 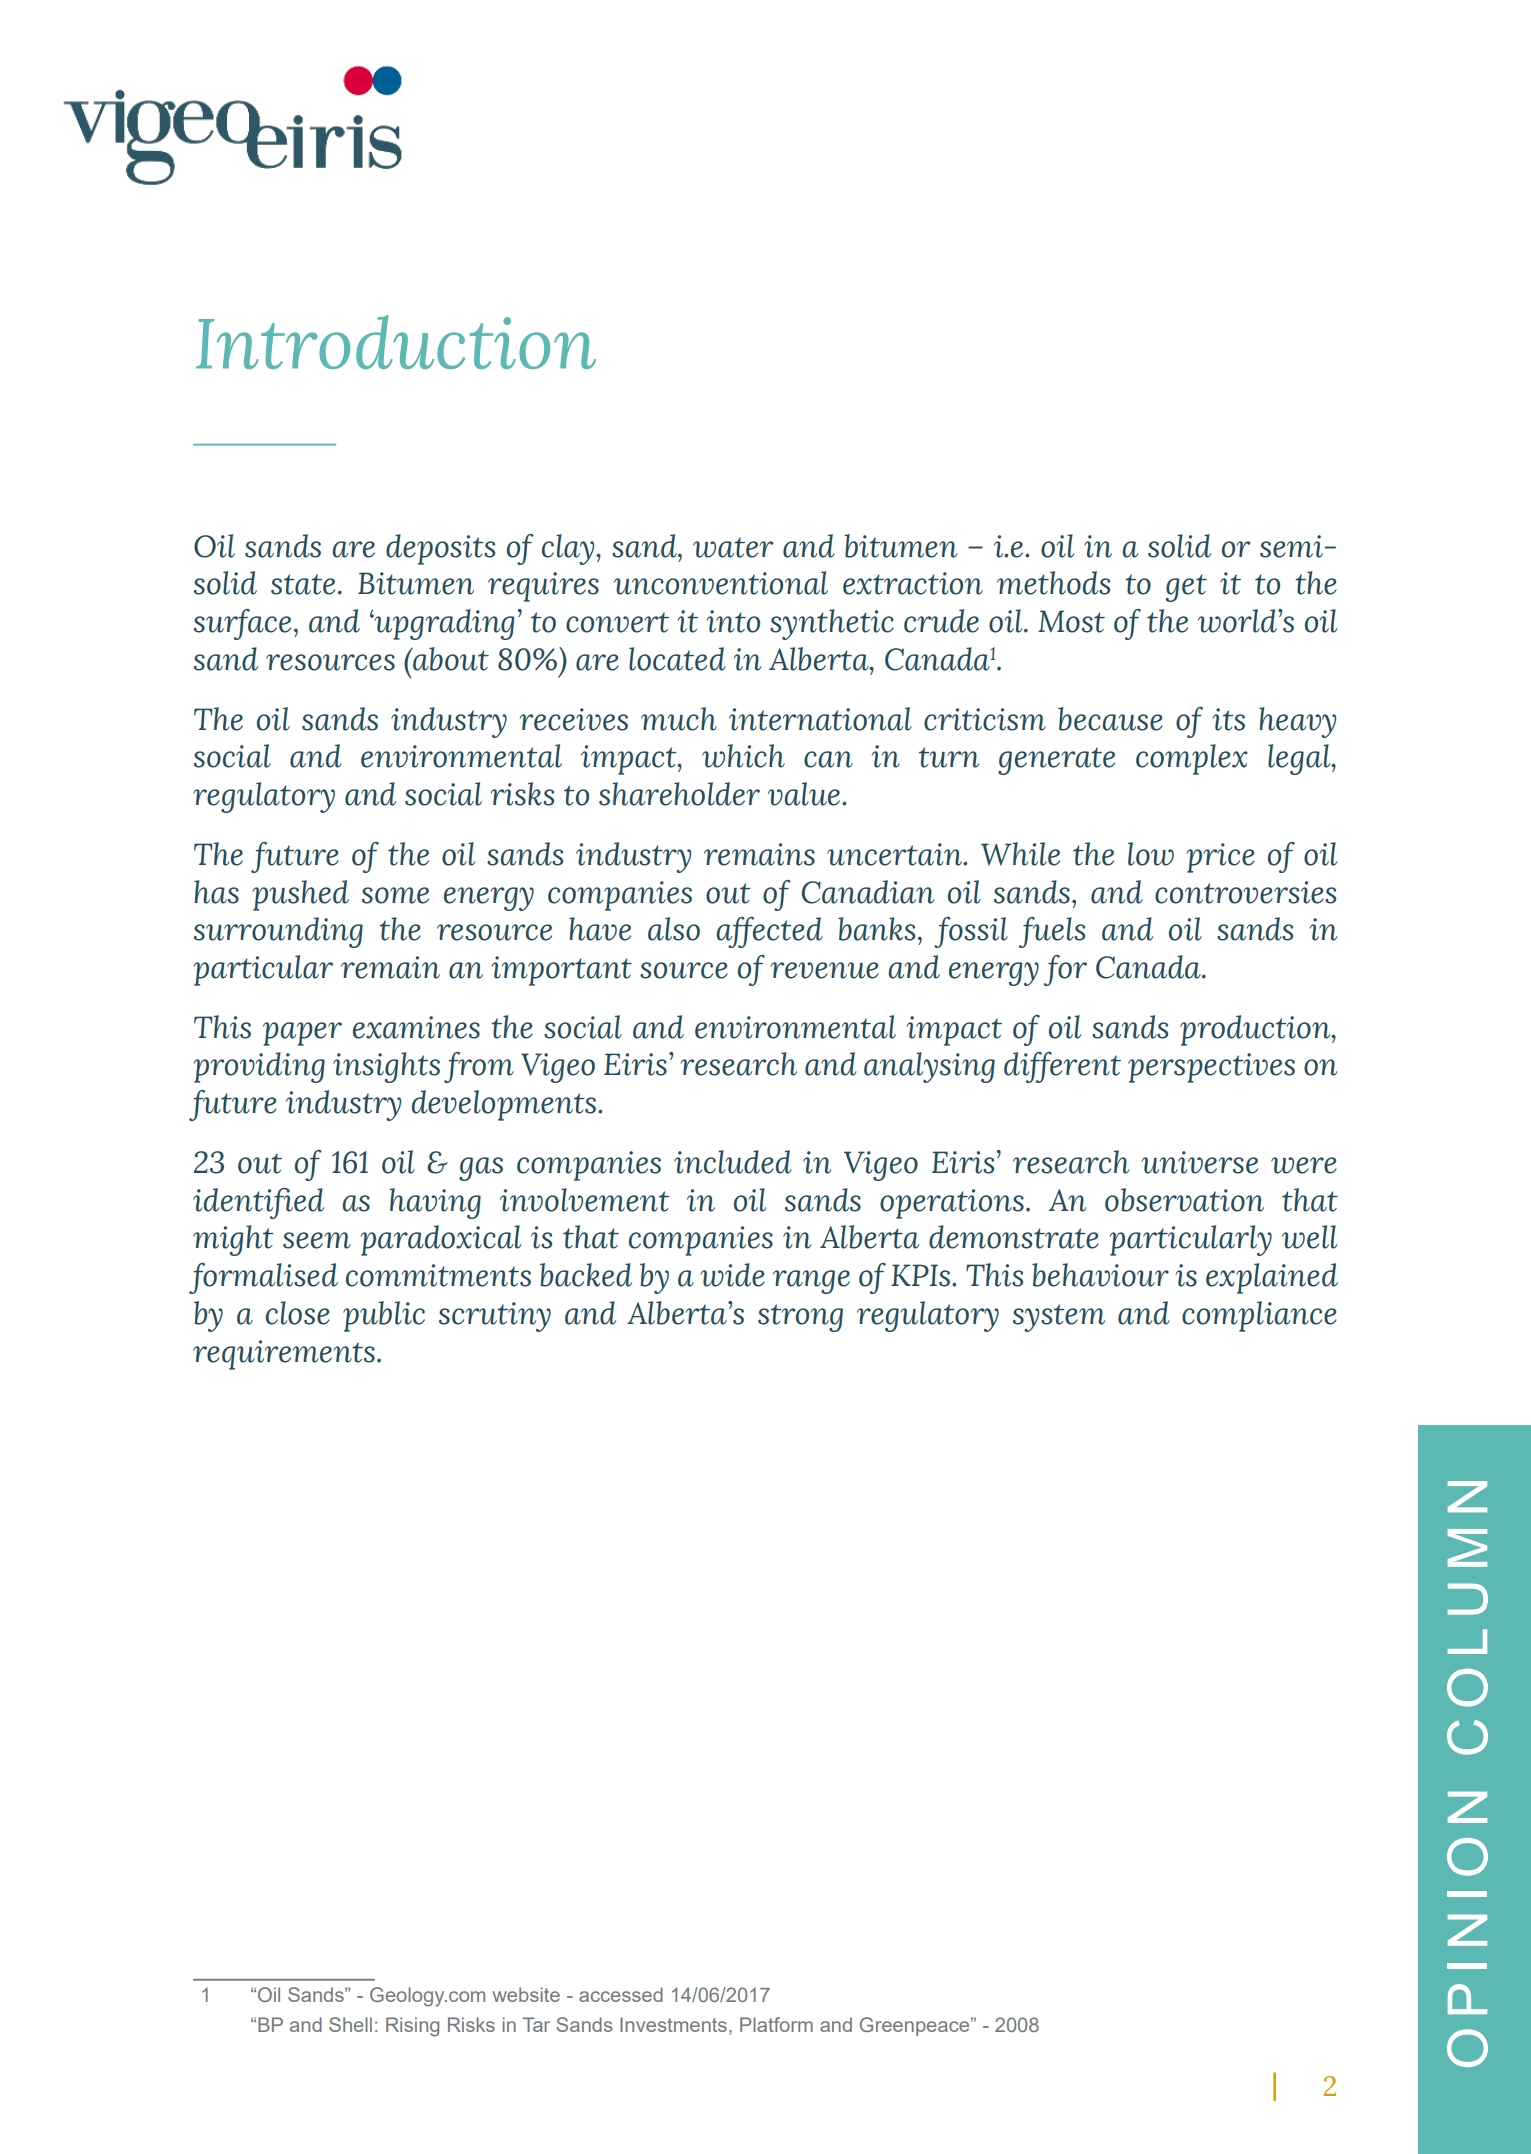 What do you see at coordinates (1184, 1200) in the screenshot?
I see `observation` at bounding box center [1184, 1200].
